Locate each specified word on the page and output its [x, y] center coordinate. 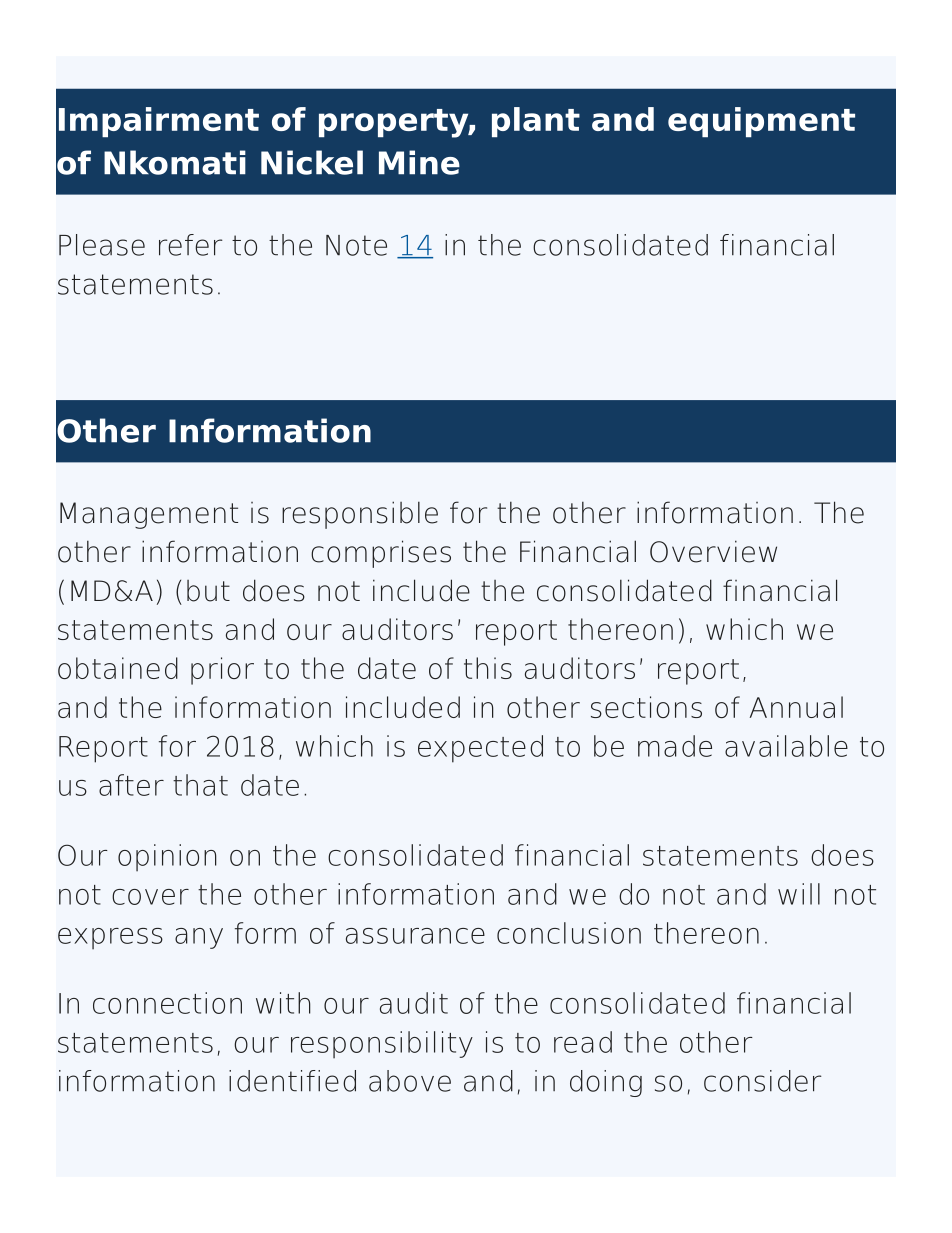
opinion [167, 857]
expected [480, 749]
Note [356, 245]
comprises [381, 554]
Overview [713, 551]
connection [167, 1003]
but [208, 591]
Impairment [159, 122]
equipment [761, 122]
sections [646, 707]
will [799, 894]
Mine [419, 162]
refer [190, 245]
